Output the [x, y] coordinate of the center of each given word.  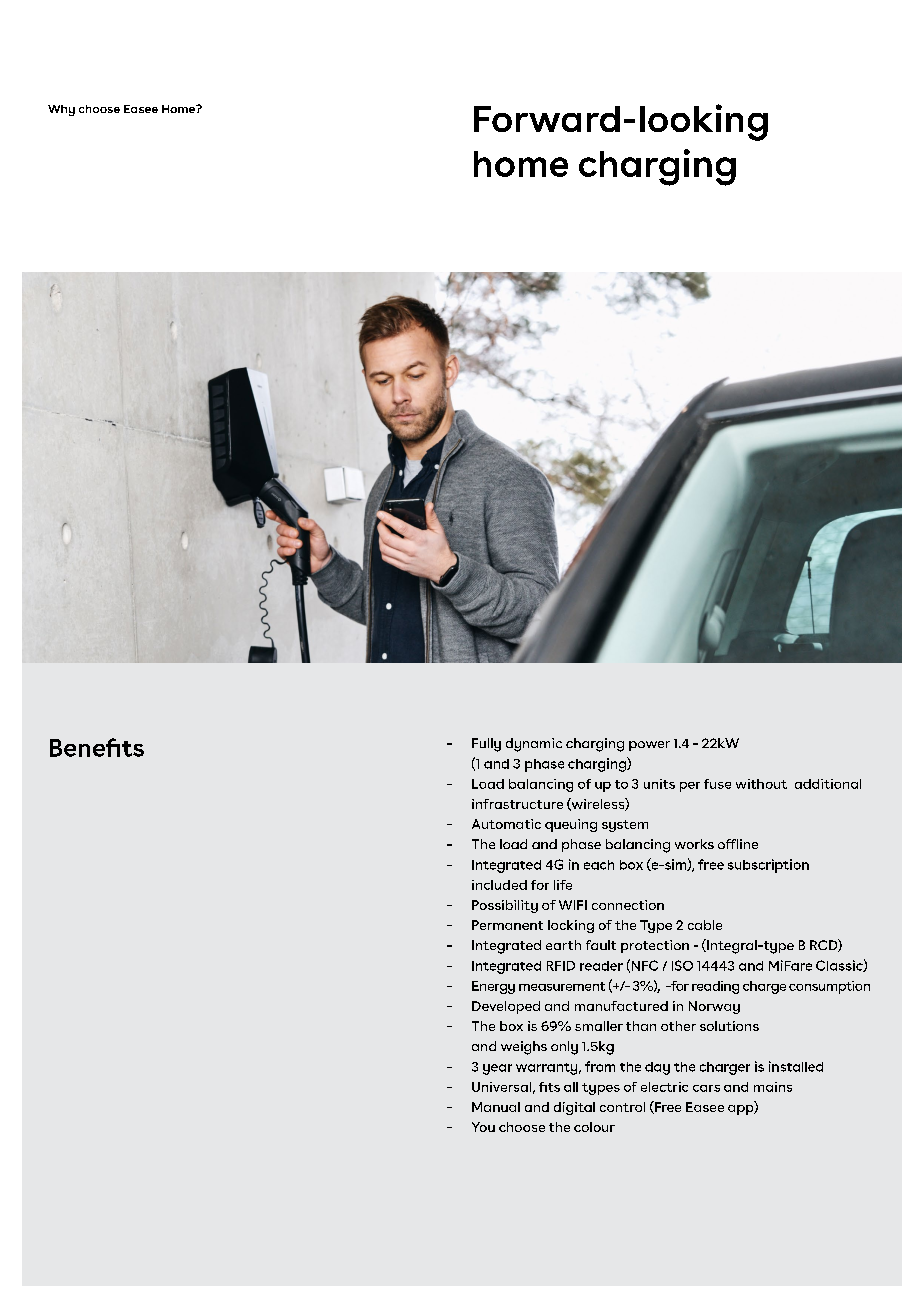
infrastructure [517, 804]
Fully [486, 745]
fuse [717, 784]
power [649, 746]
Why [61, 110]
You [483, 1127]
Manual [496, 1107]
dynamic [534, 745]
